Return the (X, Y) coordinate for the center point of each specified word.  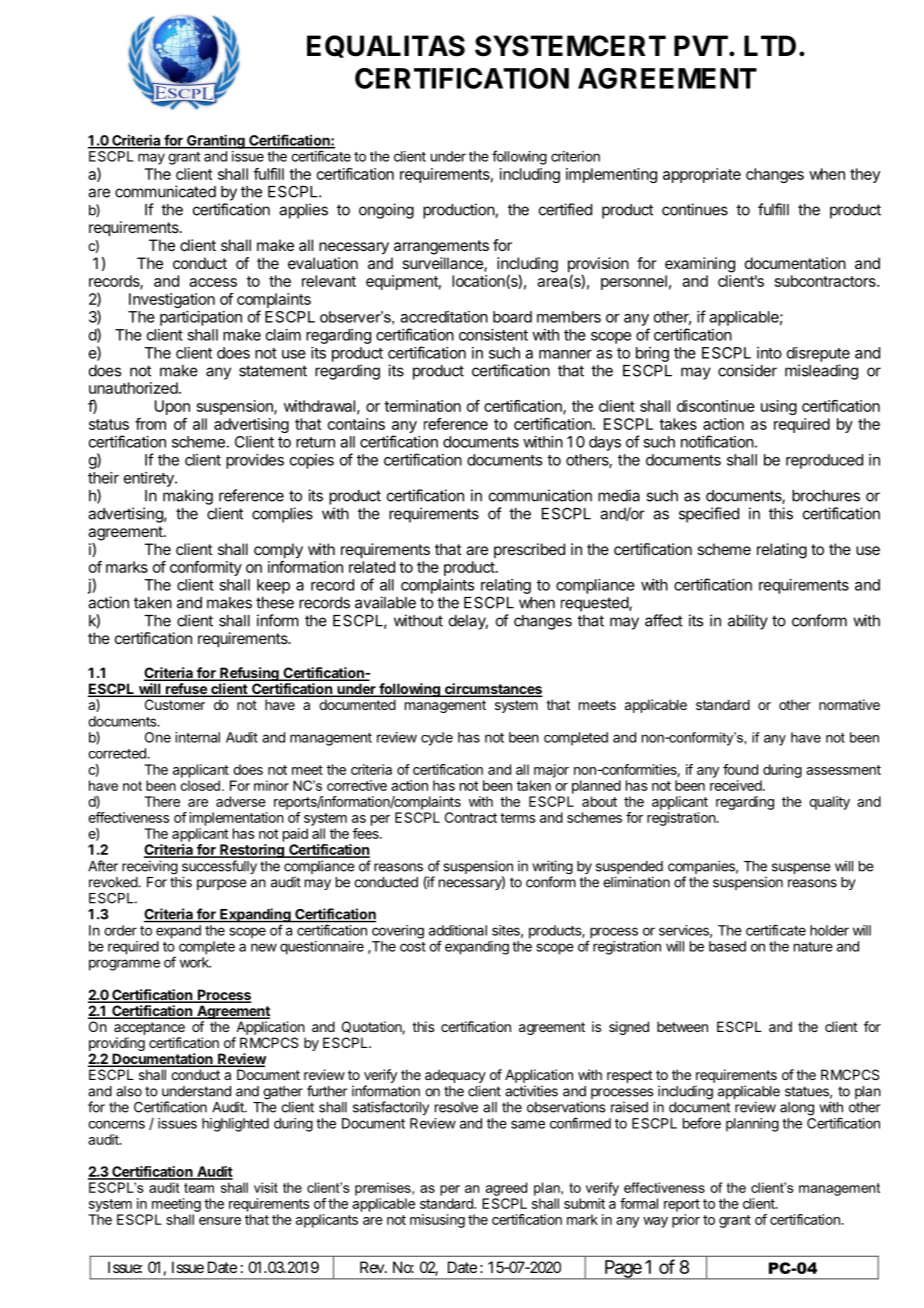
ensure (220, 1221)
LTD (770, 45)
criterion (575, 156)
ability (748, 622)
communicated (165, 191)
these (275, 603)
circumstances (492, 690)
